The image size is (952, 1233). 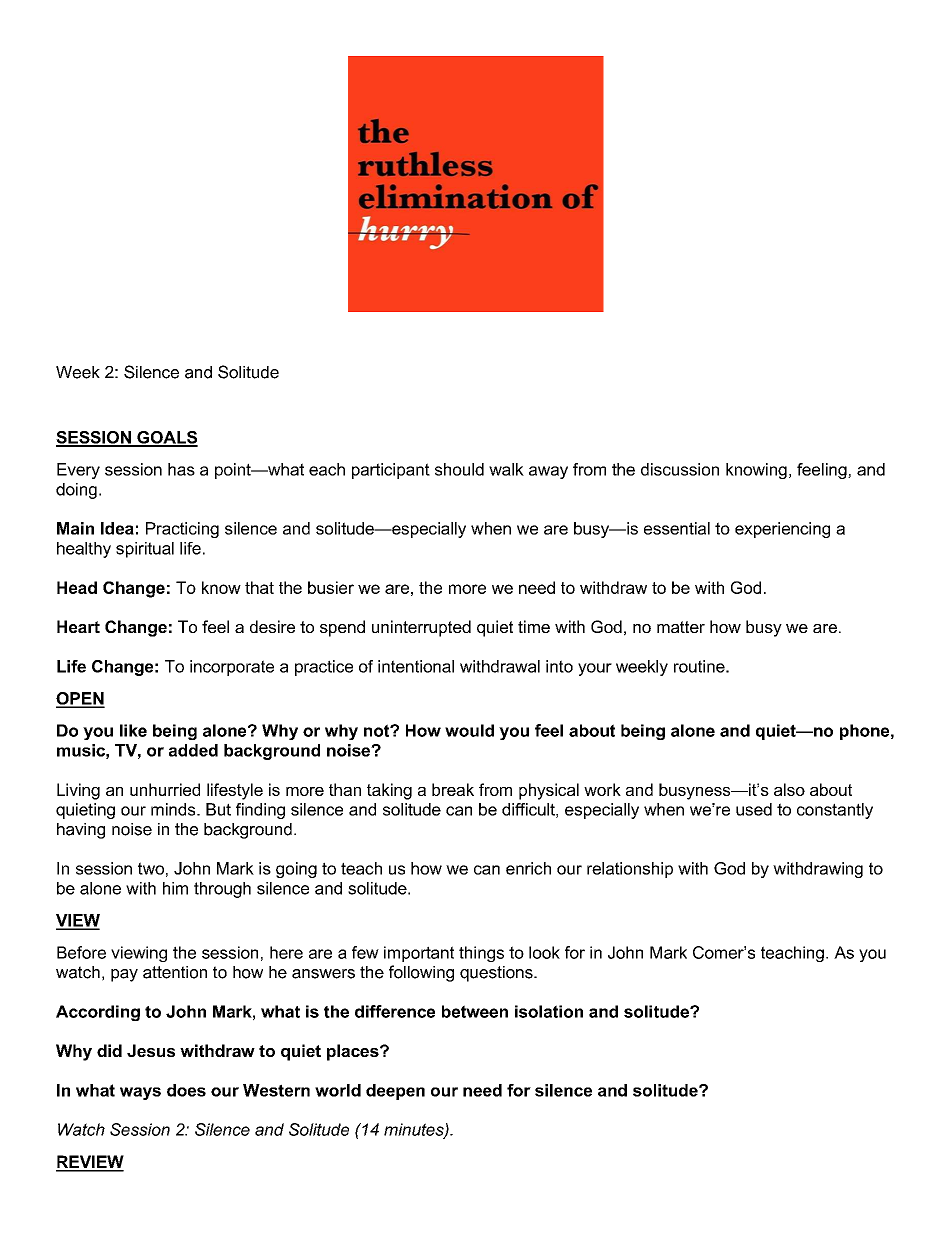 What do you see at coordinates (181, 469) in the screenshot?
I see `has` at bounding box center [181, 469].
